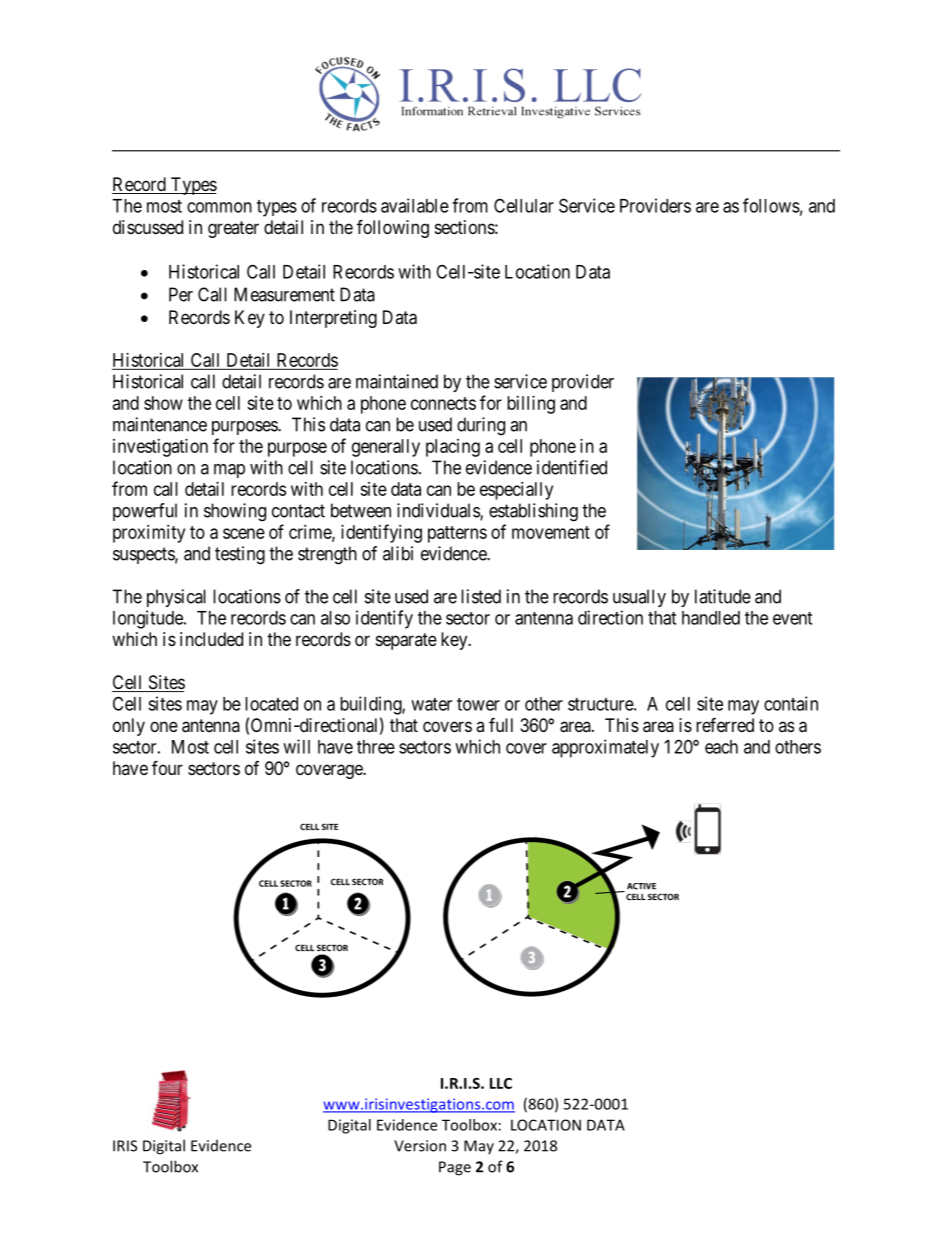  Describe the element at coordinates (478, 704) in the screenshot. I see `tower` at that location.
